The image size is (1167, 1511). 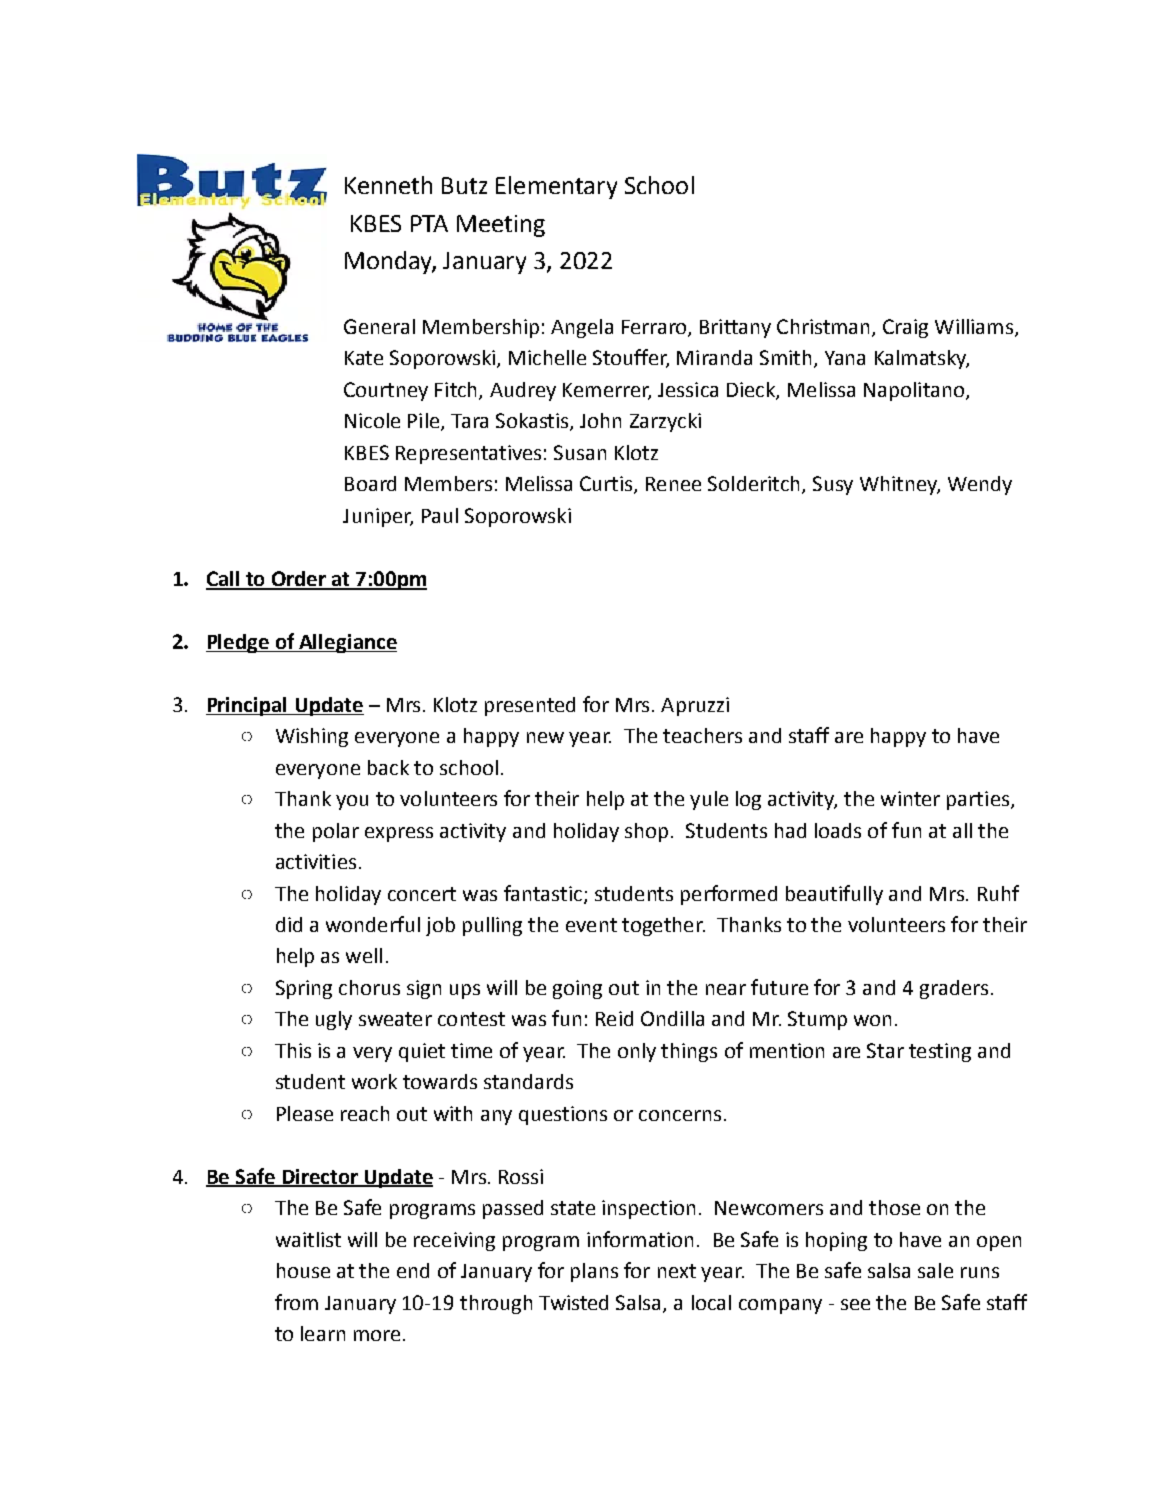 I want to click on Kenneth, so click(x=388, y=185).
